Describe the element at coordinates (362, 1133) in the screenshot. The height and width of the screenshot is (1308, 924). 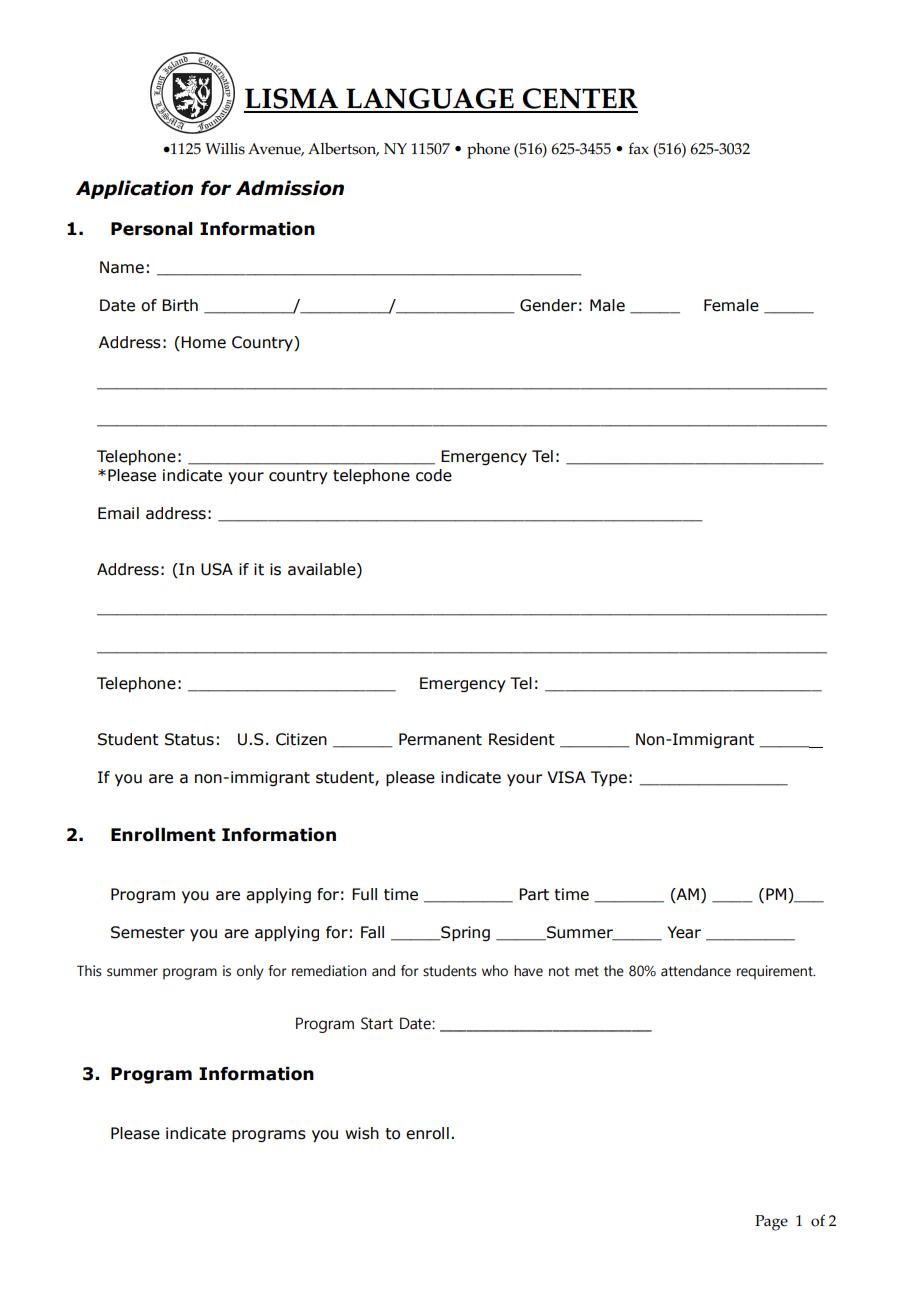
I see `wish` at that location.
